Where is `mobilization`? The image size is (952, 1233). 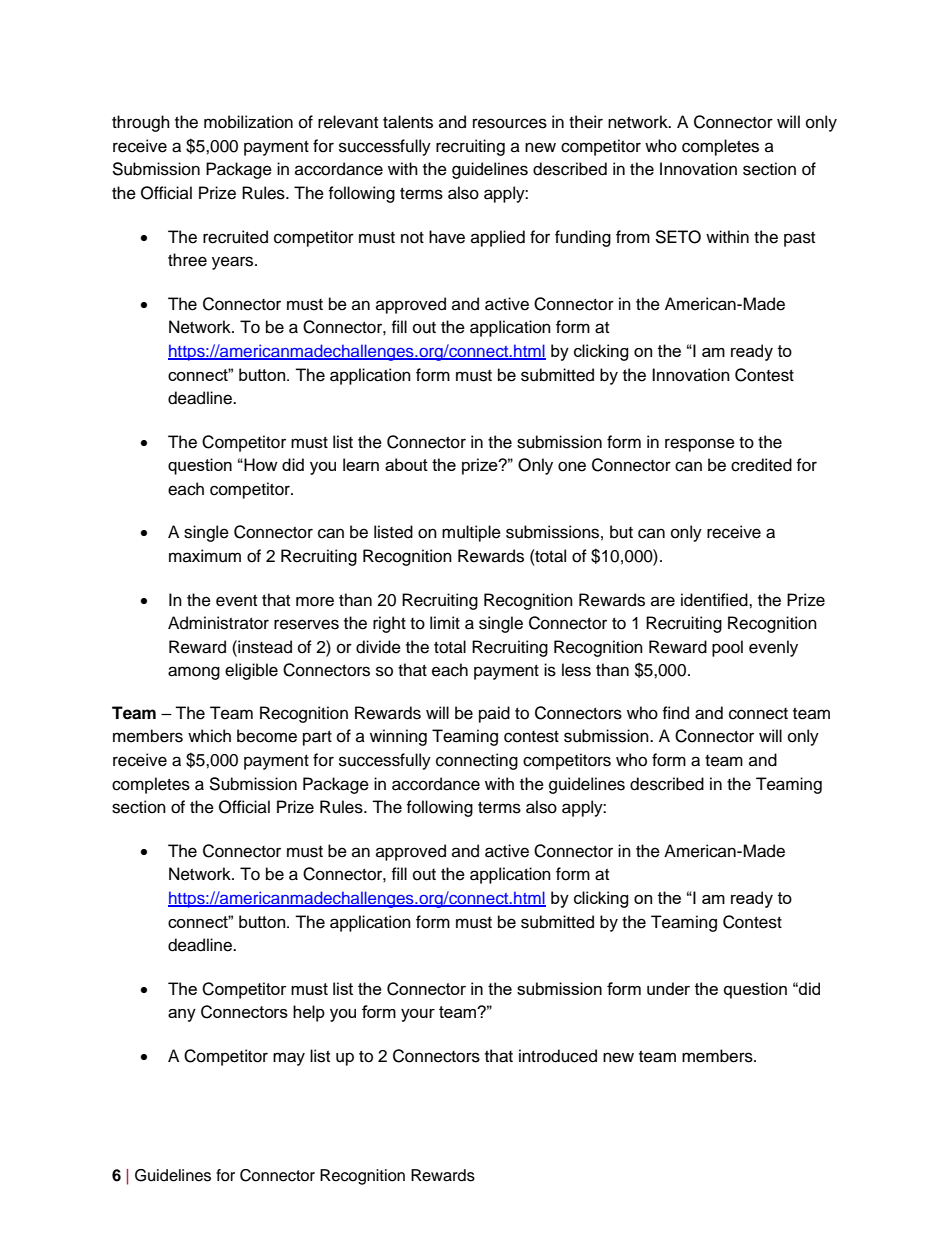 mobilization is located at coordinates (248, 122).
